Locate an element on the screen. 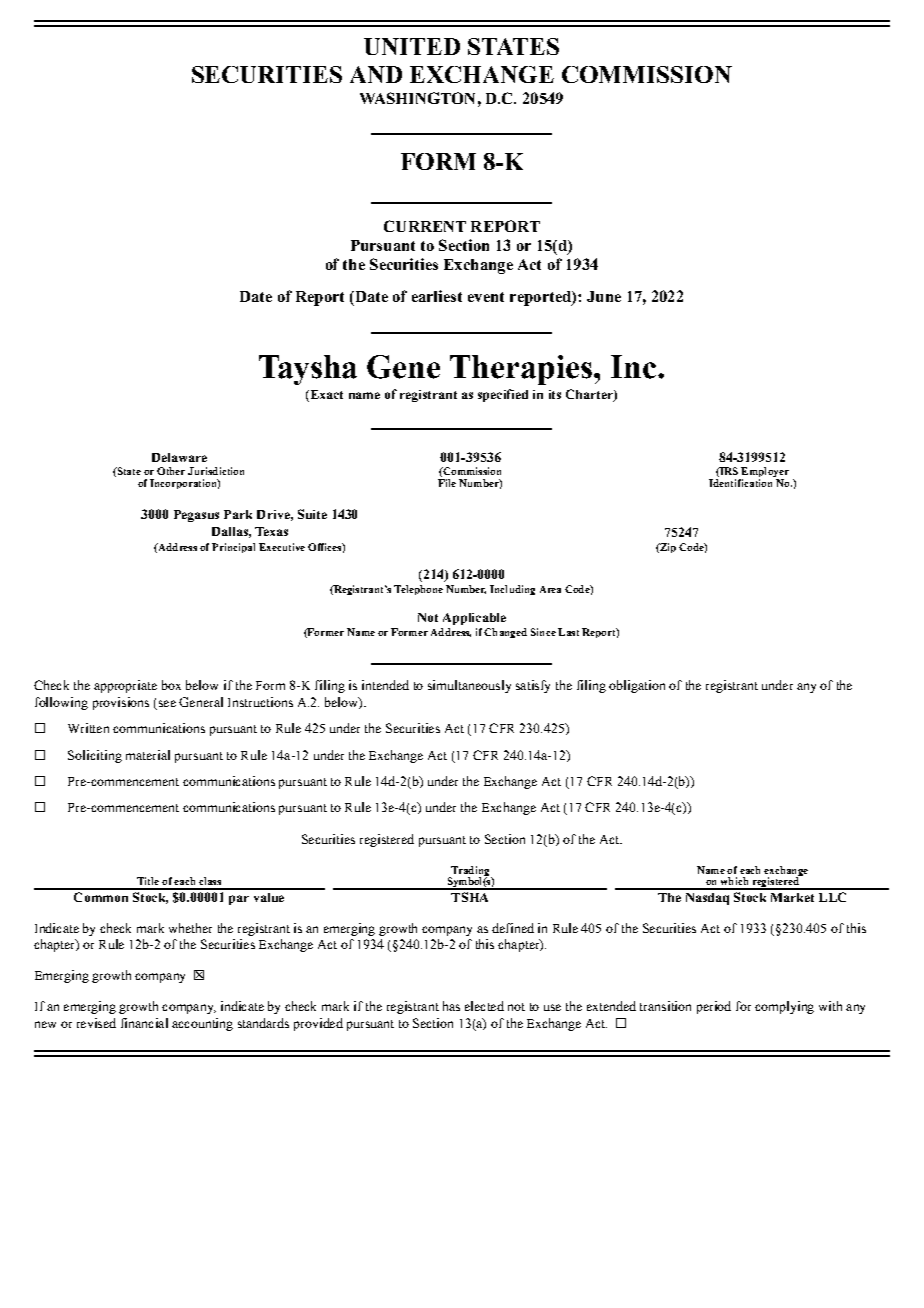  UNITED is located at coordinates (412, 46).
